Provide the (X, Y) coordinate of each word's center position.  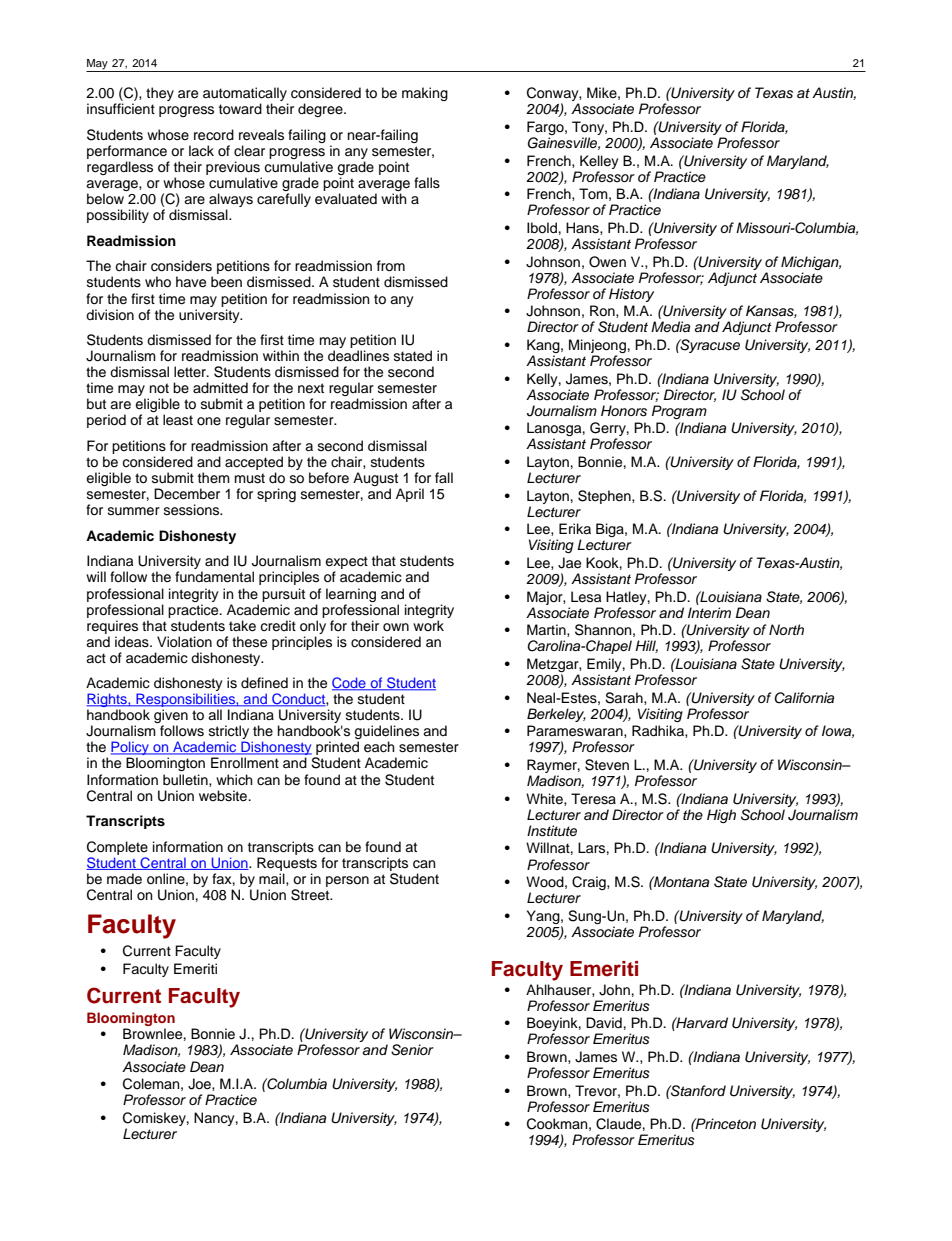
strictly (229, 733)
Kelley (599, 162)
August (377, 480)
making (425, 94)
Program (679, 412)
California (804, 698)
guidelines (386, 733)
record (214, 135)
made (124, 879)
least (178, 420)
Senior (412, 1050)
